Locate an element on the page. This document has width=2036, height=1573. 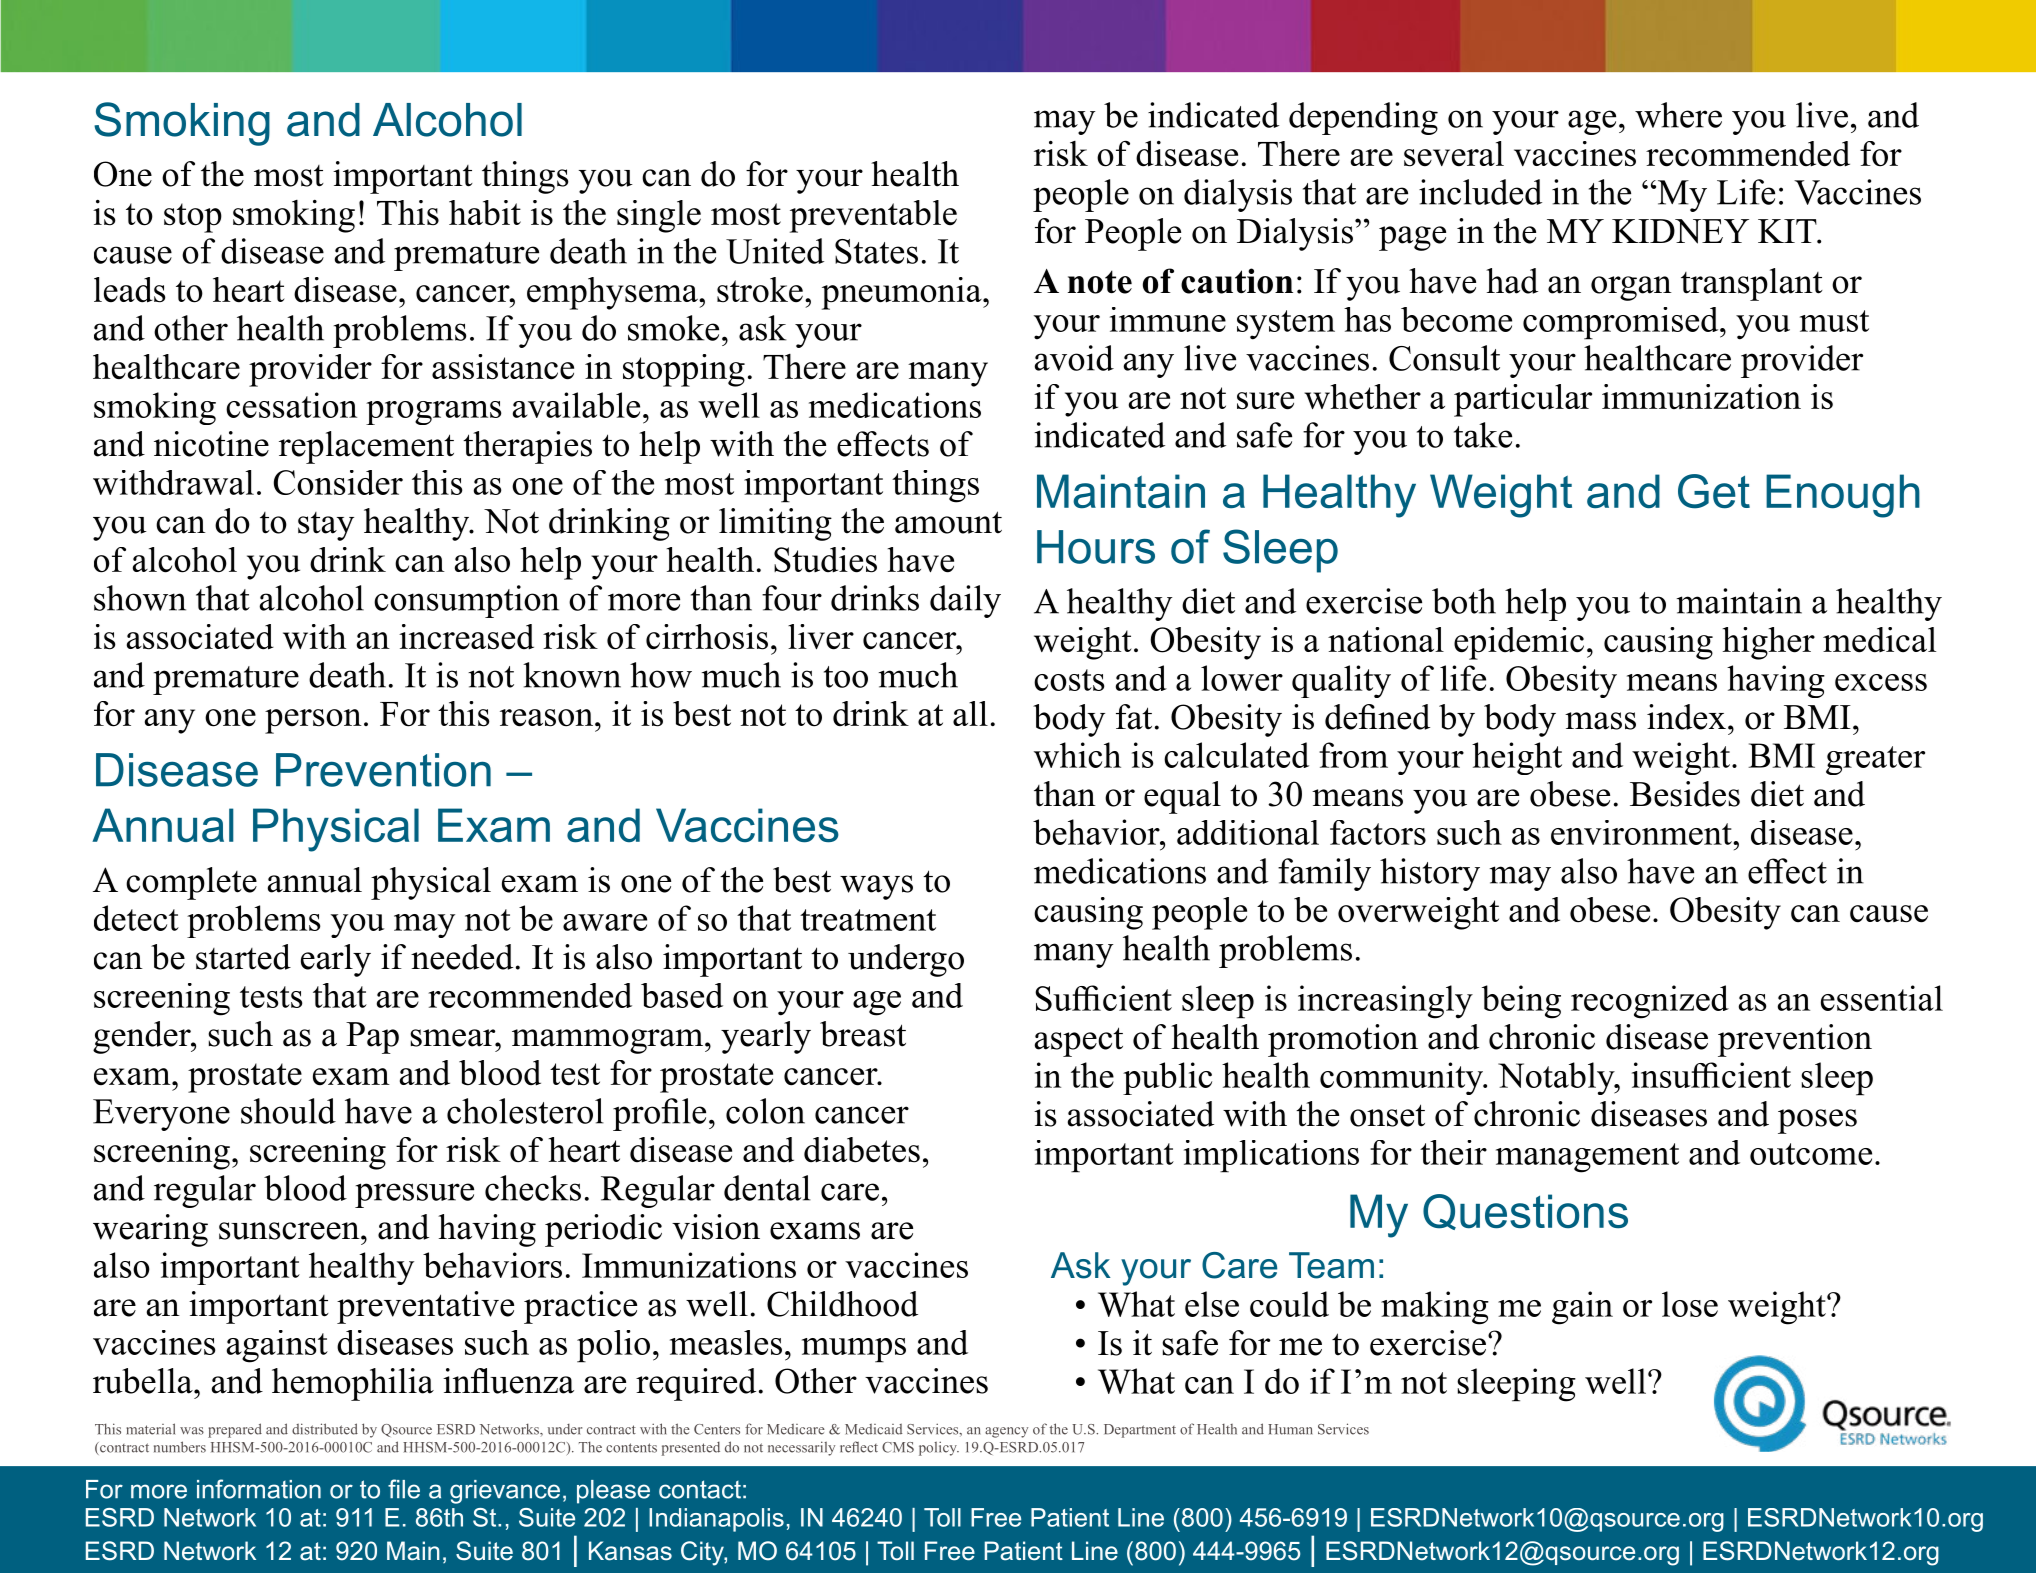
where is located at coordinates (1678, 115).
